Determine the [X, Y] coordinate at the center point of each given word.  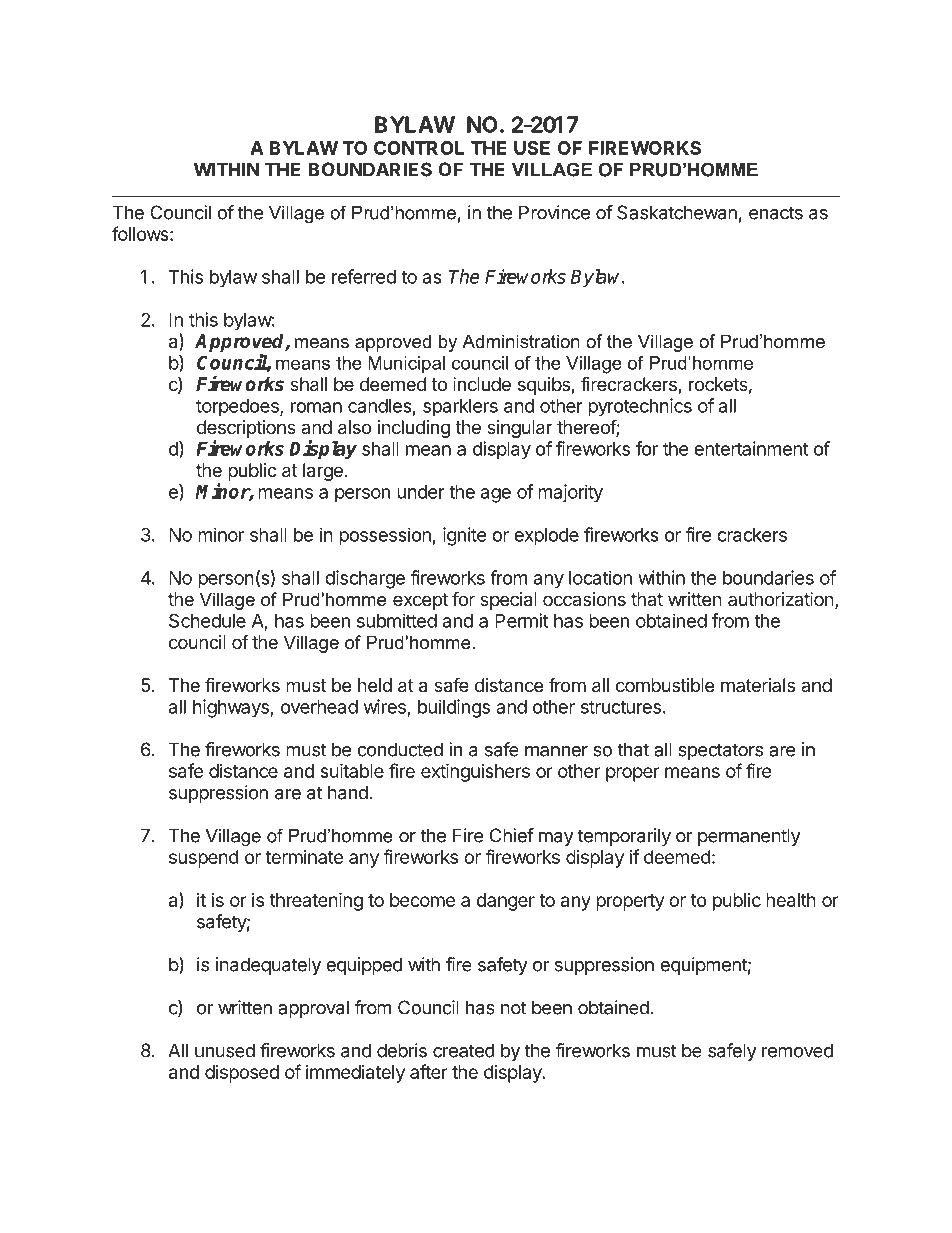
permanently [749, 837]
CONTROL [419, 148]
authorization [781, 599]
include [482, 384]
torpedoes [238, 408]
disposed [242, 1074]
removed [797, 1050]
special [508, 601]
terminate [304, 857]
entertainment [751, 448]
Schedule [207, 620]
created [464, 1050]
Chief [512, 835]
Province [554, 212]
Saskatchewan [677, 212]
